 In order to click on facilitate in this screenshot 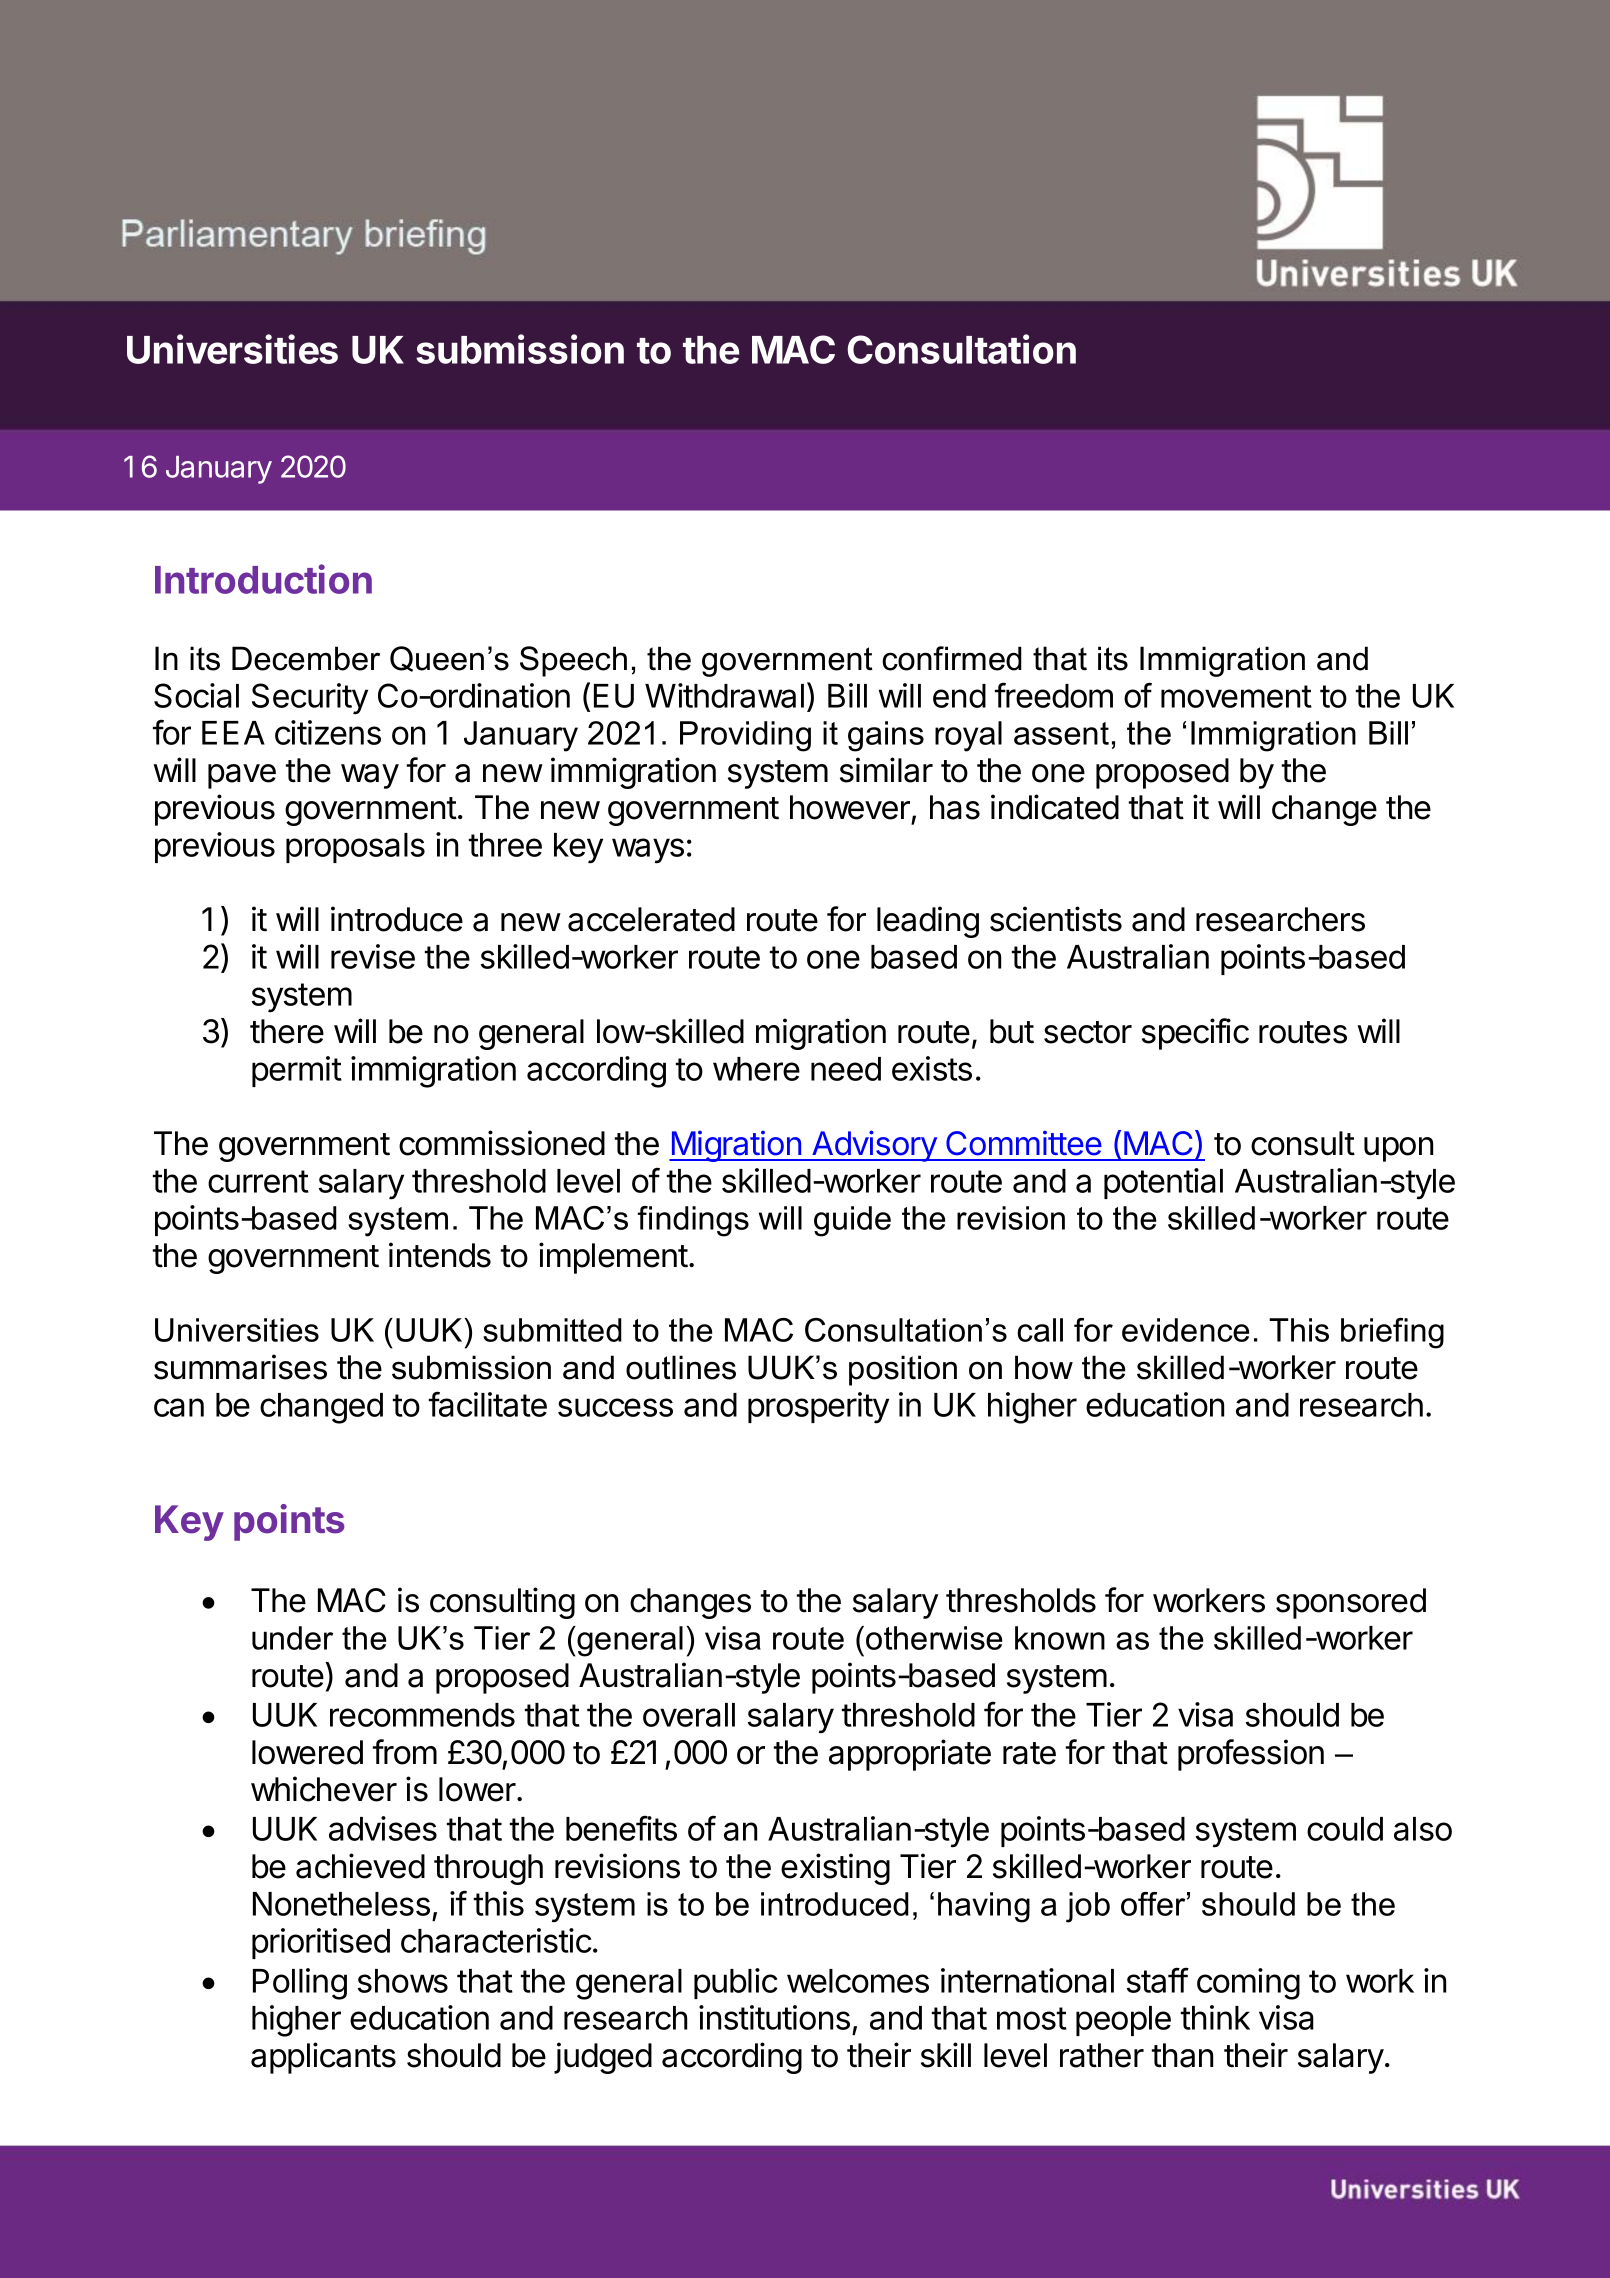, I will do `click(488, 1404)`.
